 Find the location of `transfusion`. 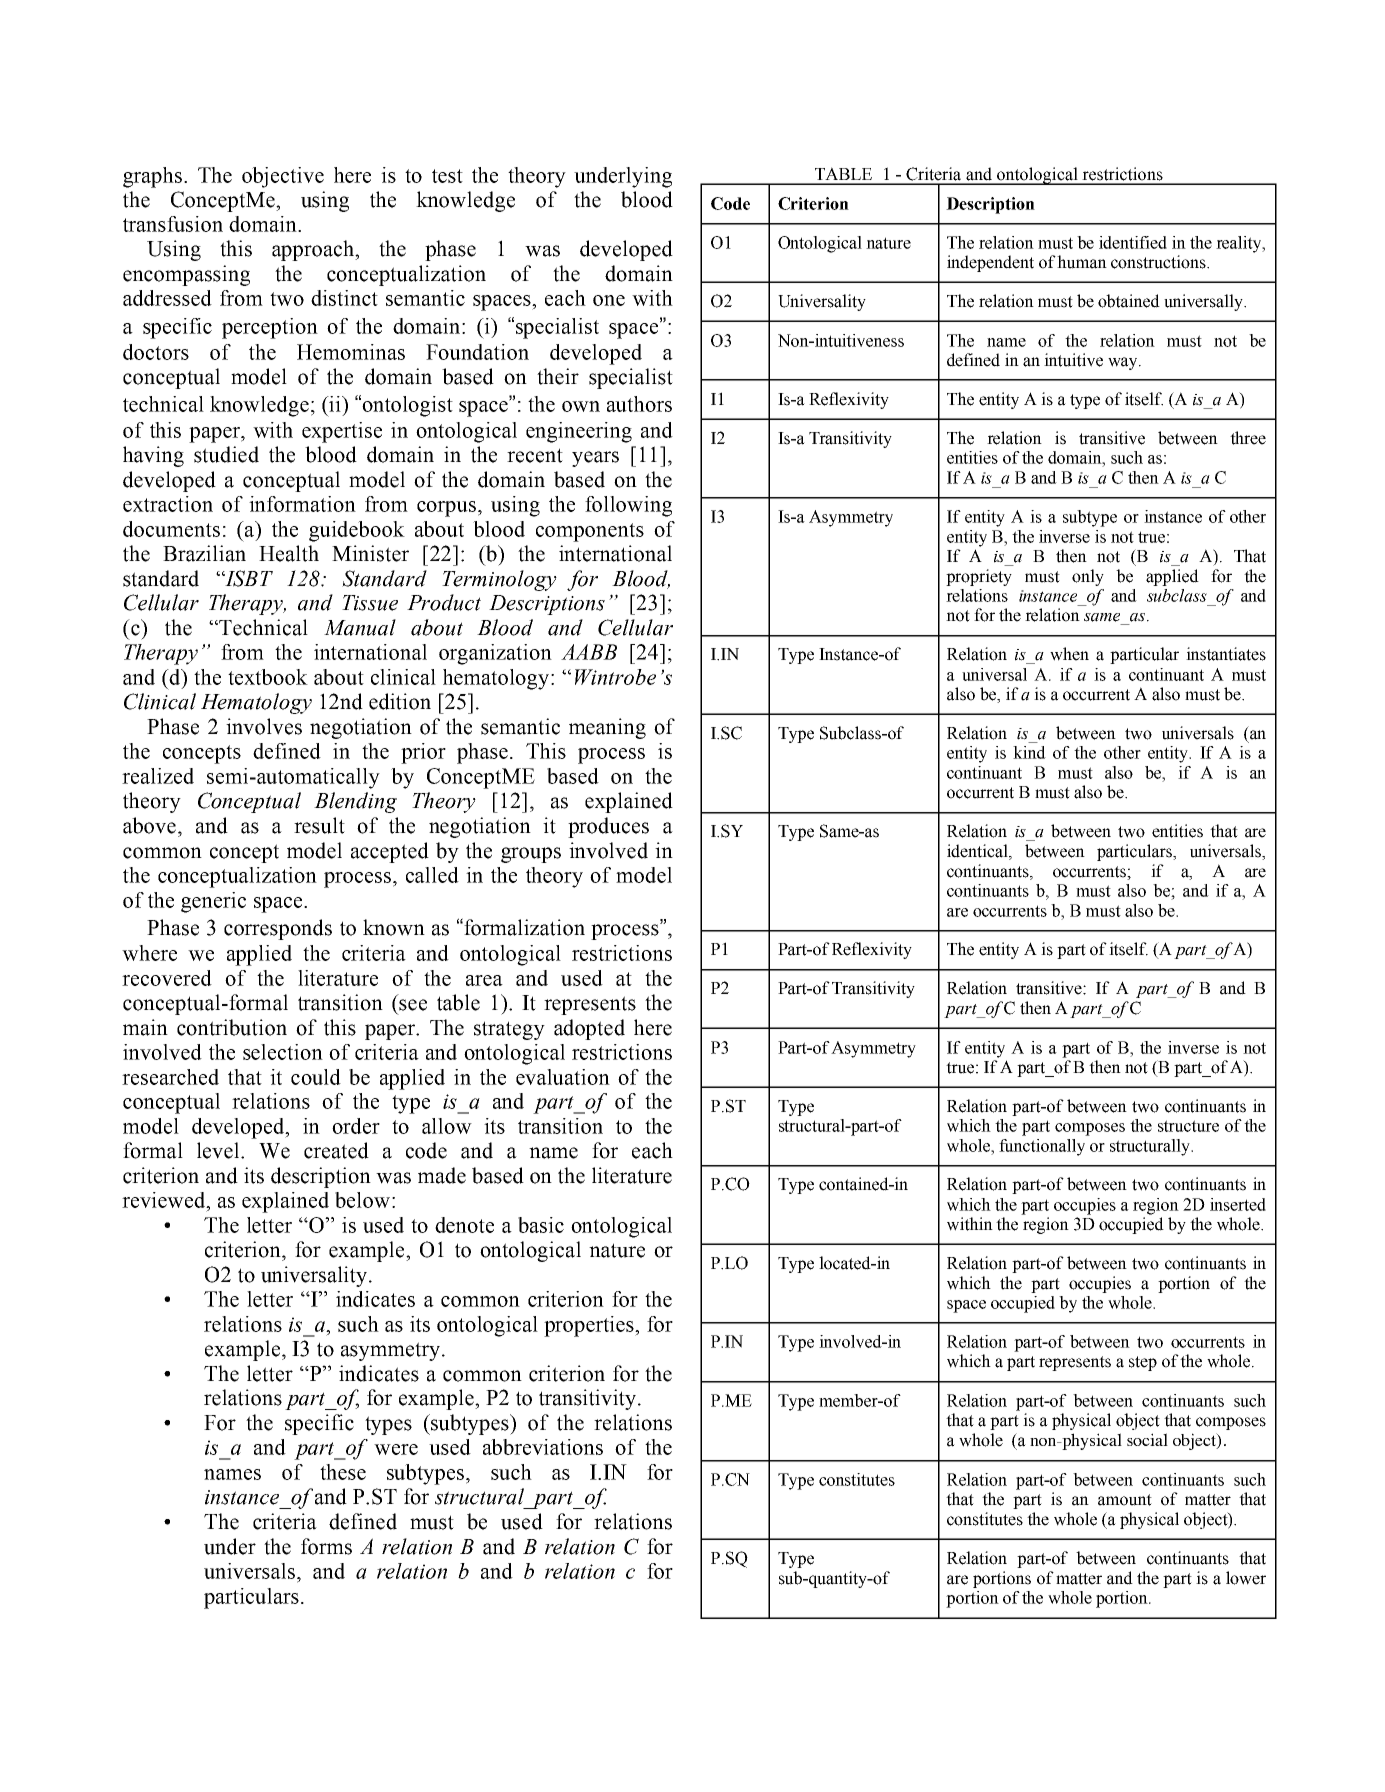

transfusion is located at coordinates (173, 224).
